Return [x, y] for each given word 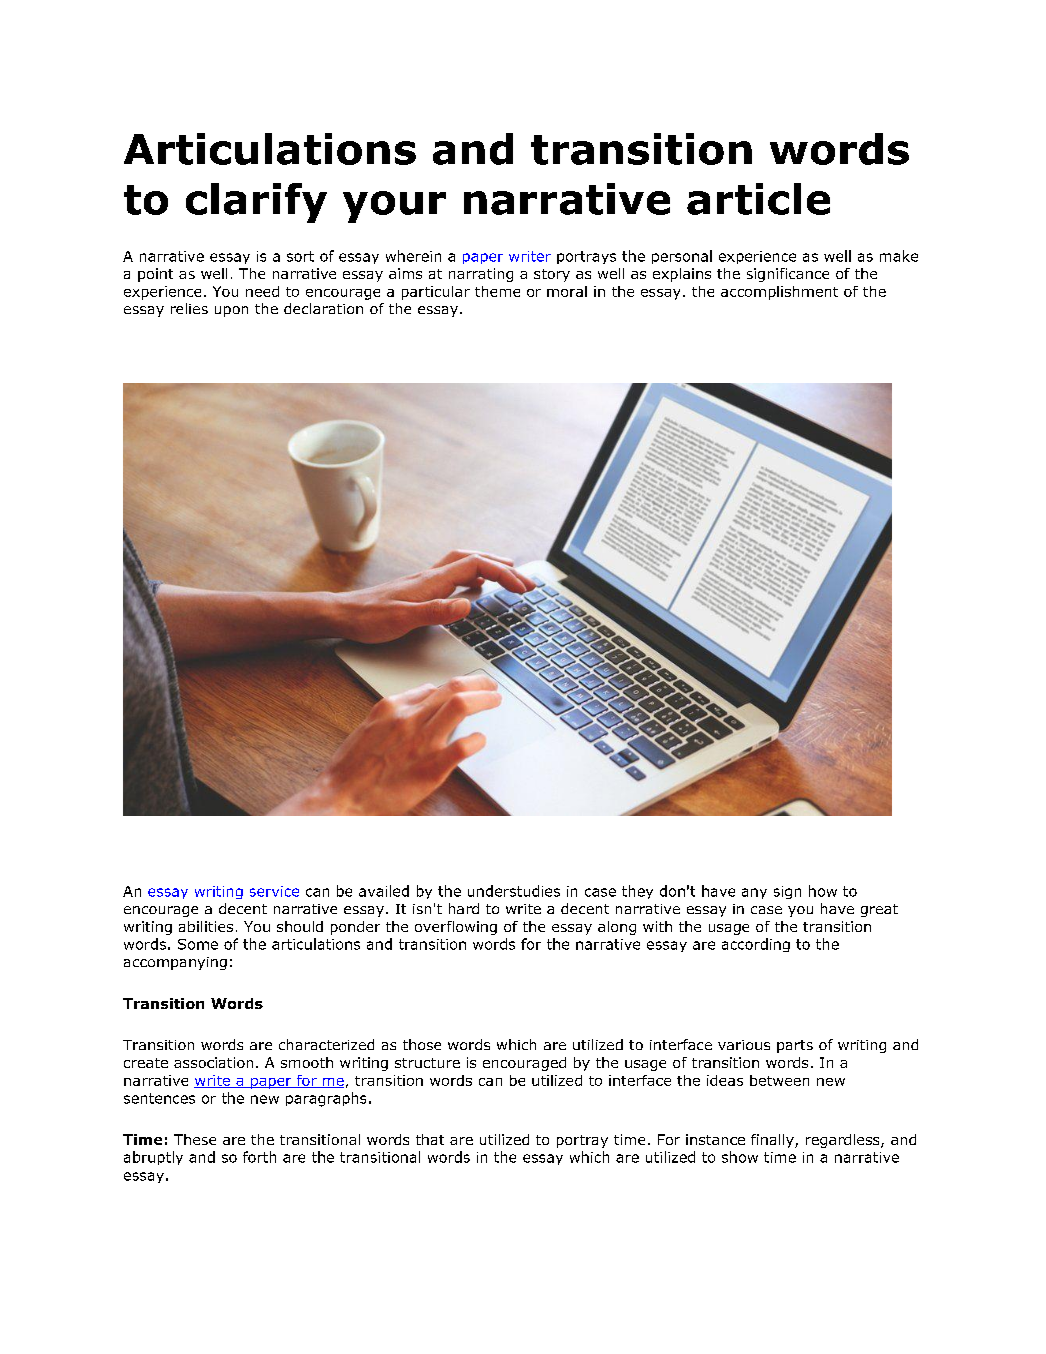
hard [464, 908]
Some [198, 944]
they [637, 892]
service [274, 891]
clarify [256, 203]
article [758, 199]
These [195, 1139]
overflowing [456, 928]
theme [497, 291]
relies [189, 308]
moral [567, 291]
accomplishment [779, 293]
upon [231, 311]
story [552, 275]
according [756, 945]
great [879, 910]
